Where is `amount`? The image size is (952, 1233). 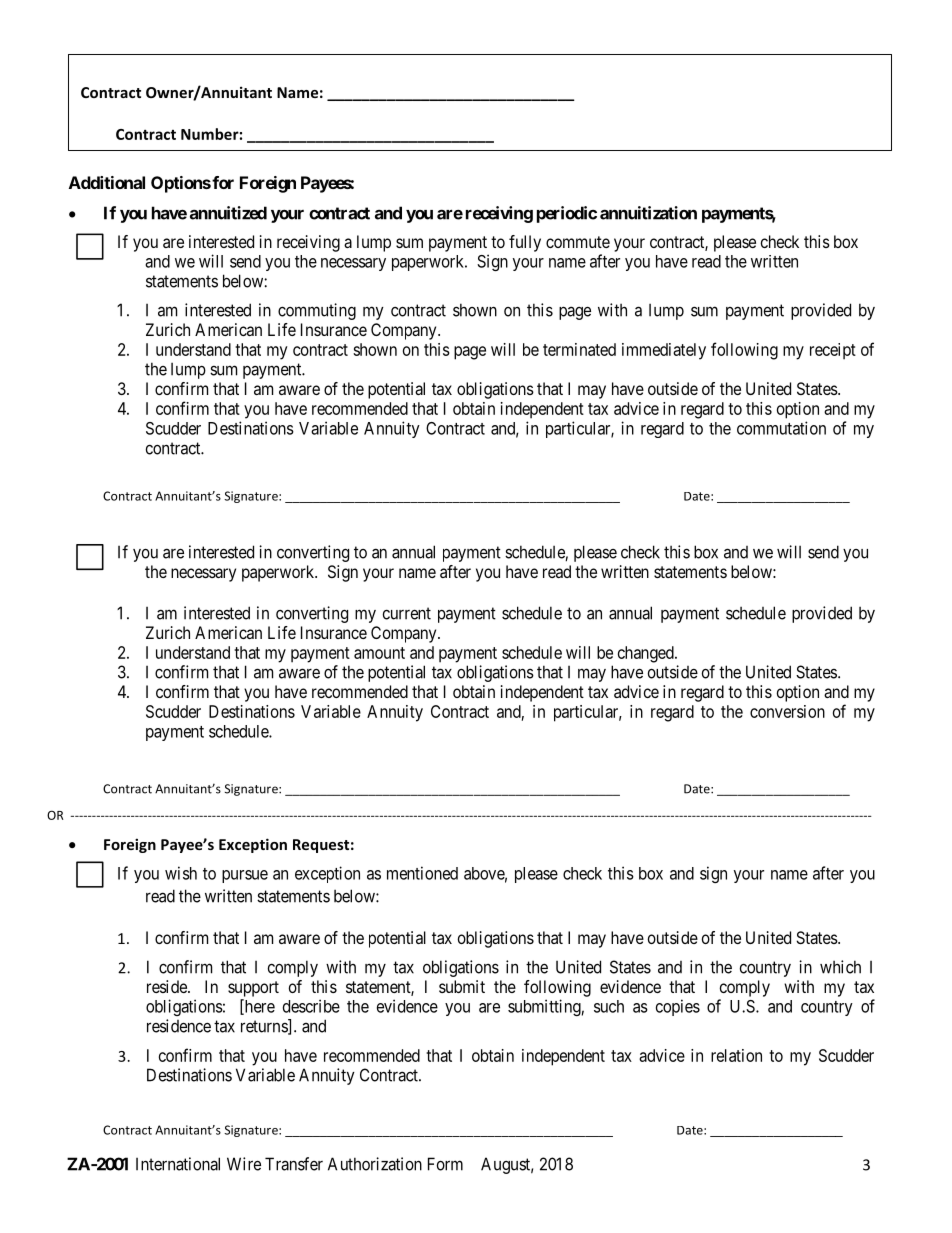 amount is located at coordinates (379, 653).
